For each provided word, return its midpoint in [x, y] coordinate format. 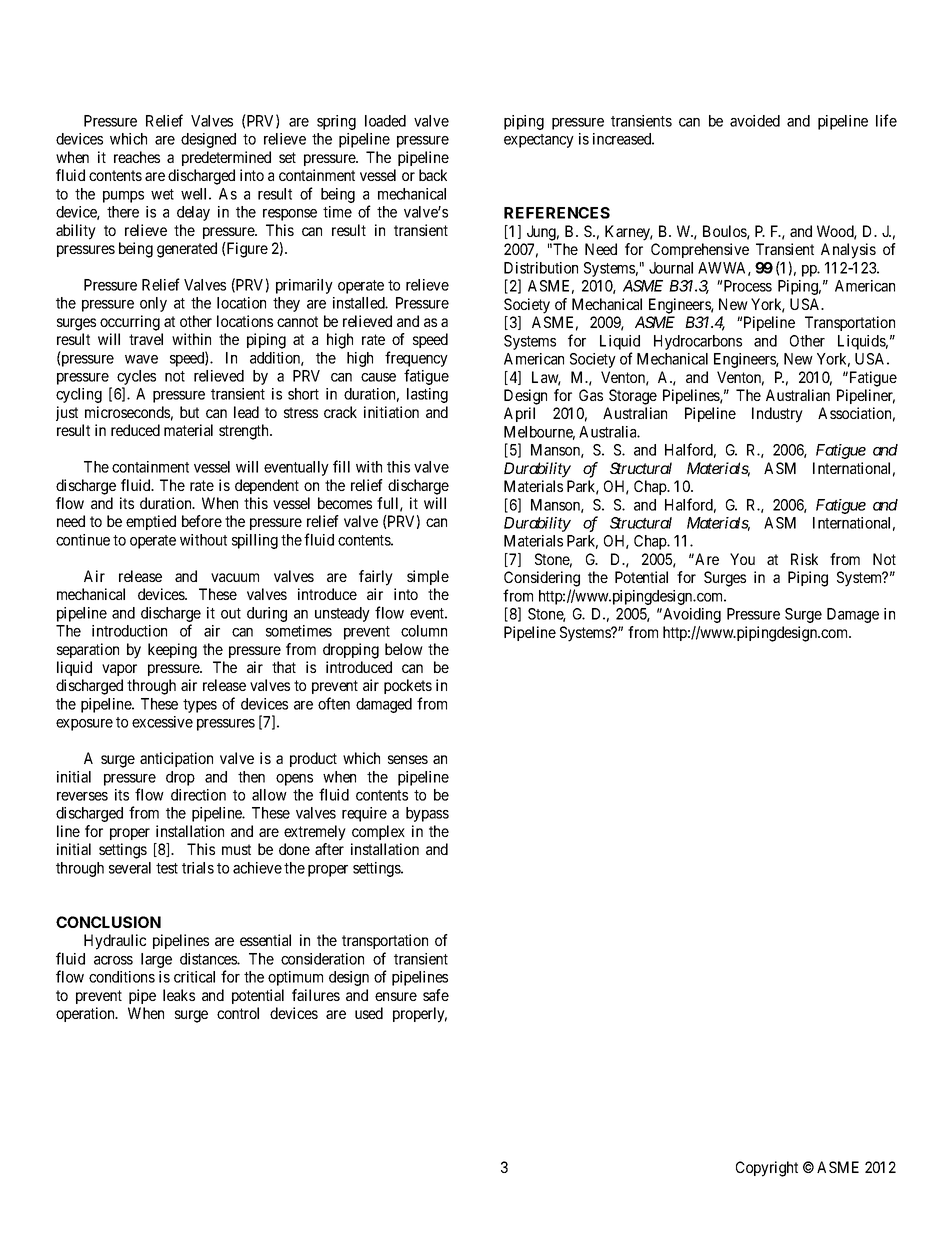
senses [408, 759]
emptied [151, 522]
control [238, 1013]
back [433, 175]
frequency [416, 359]
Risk [804, 559]
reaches [137, 157]
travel [146, 339]
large [156, 960]
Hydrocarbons [698, 342]
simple [428, 577]
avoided [755, 121]
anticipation [176, 759]
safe [436, 995]
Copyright [767, 1169]
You [742, 559]
